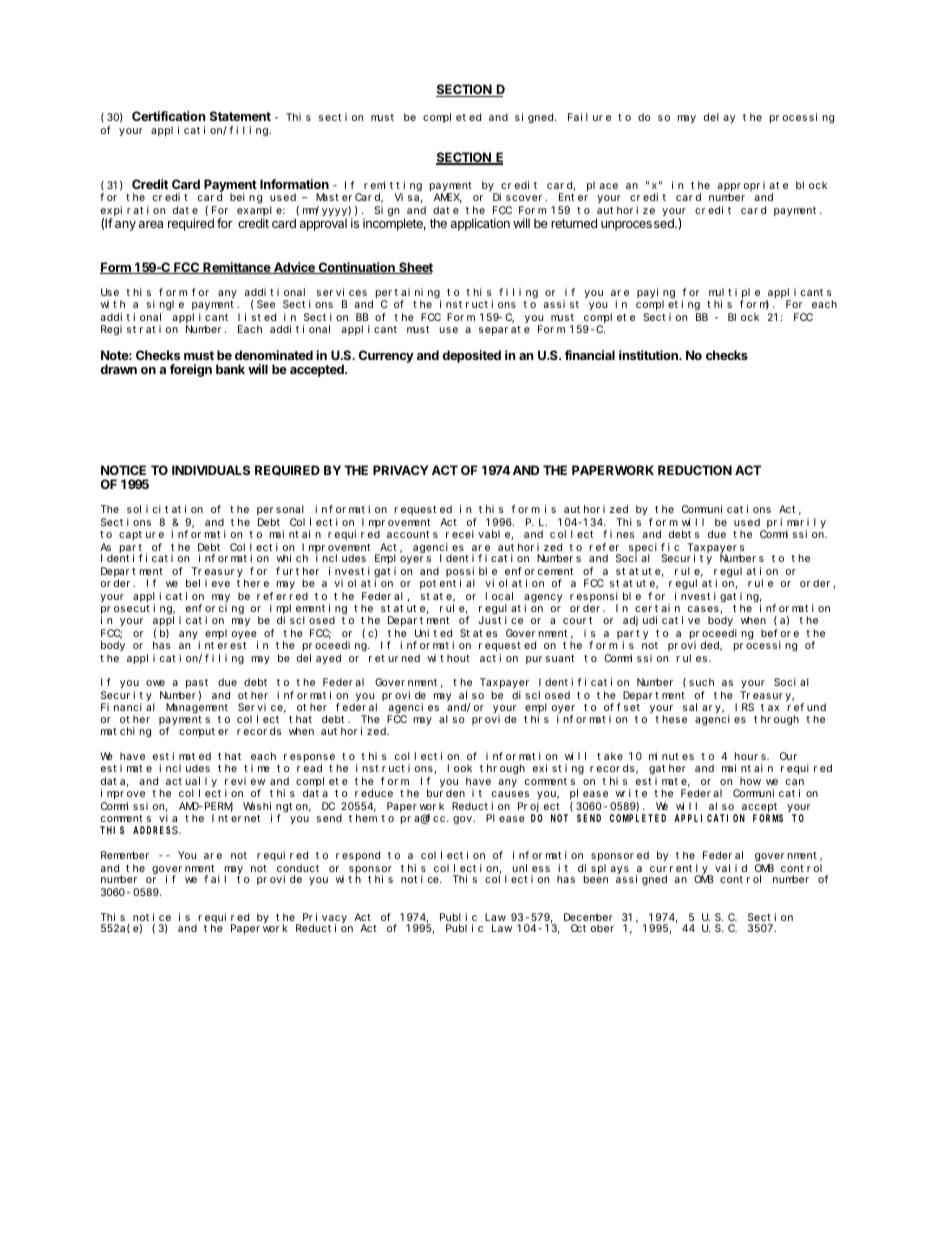 The height and width of the document is (1233, 952). I want to click on employee, so click(231, 635).
